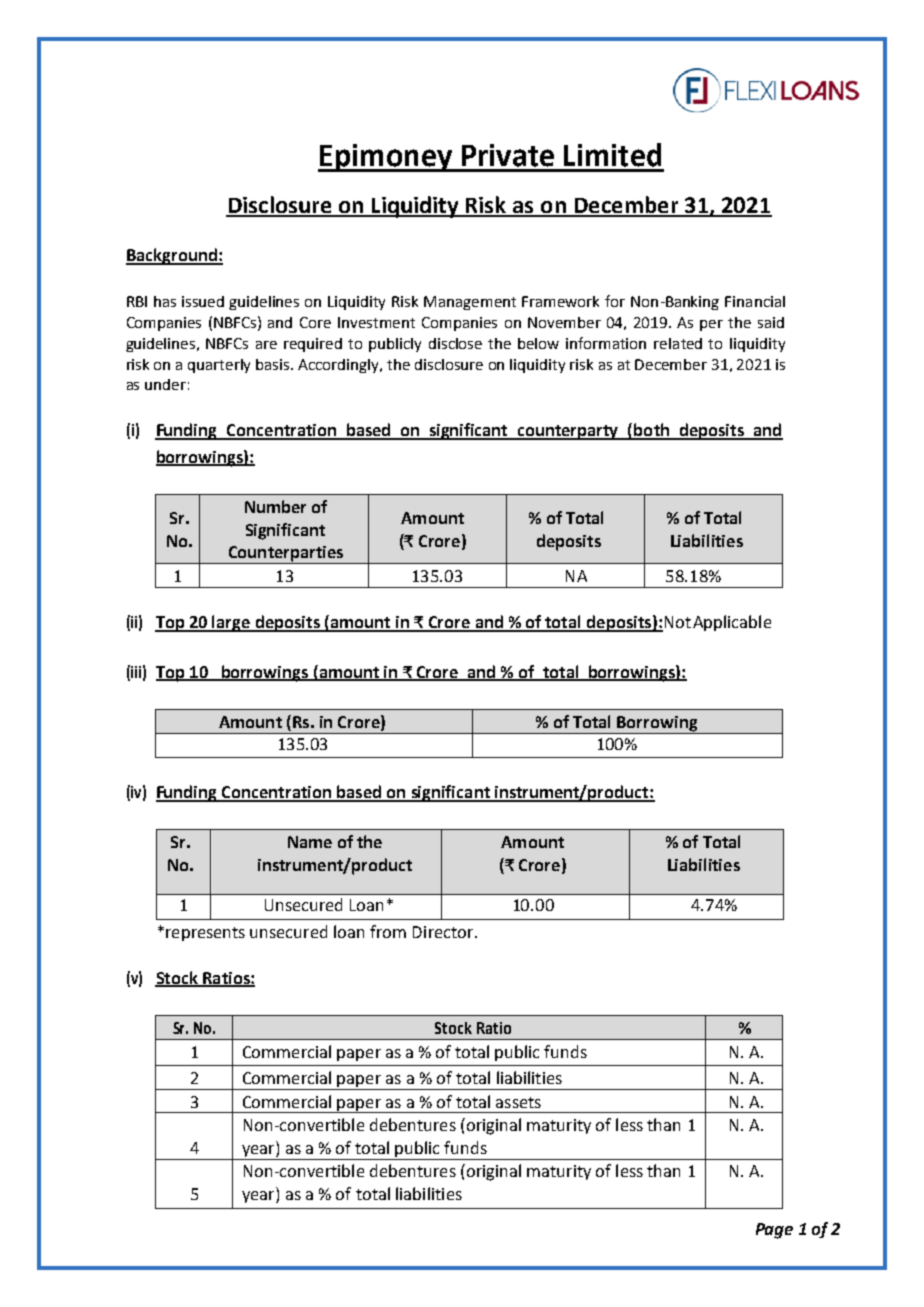  Describe the element at coordinates (232, 623) in the screenshot. I see `large` at that location.
